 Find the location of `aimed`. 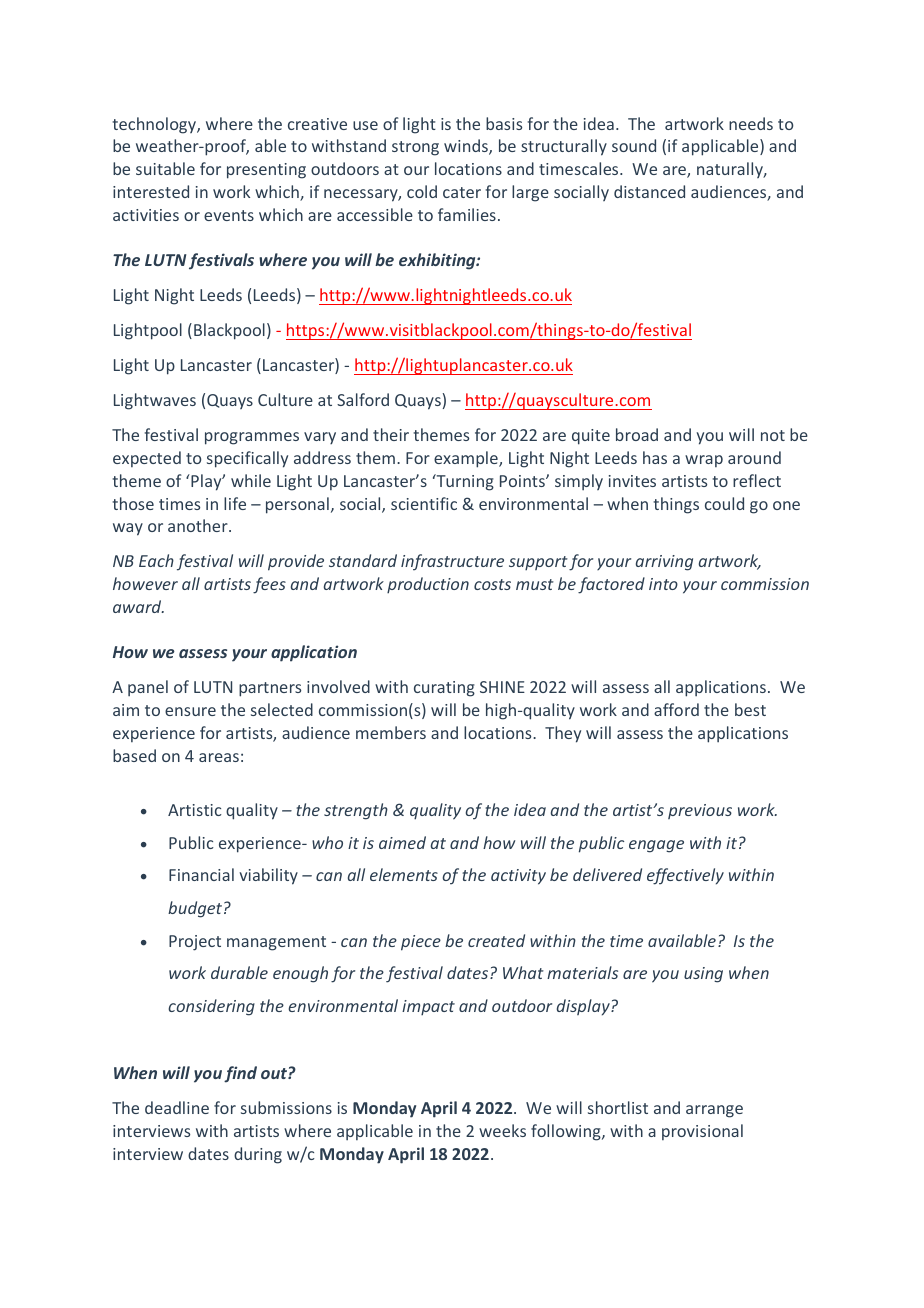

aimed is located at coordinates (402, 842).
